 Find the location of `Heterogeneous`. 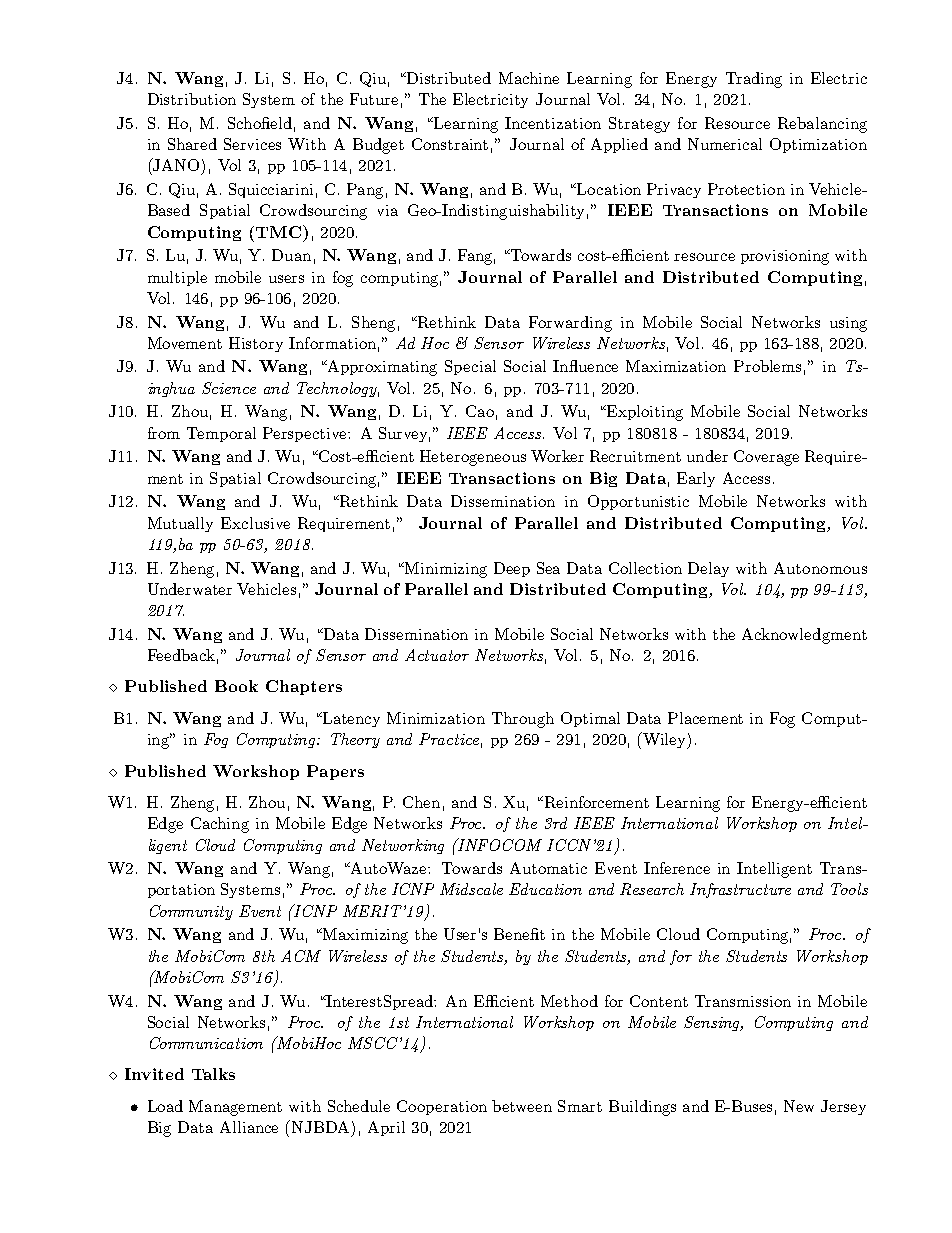

Heterogeneous is located at coordinates (473, 458).
